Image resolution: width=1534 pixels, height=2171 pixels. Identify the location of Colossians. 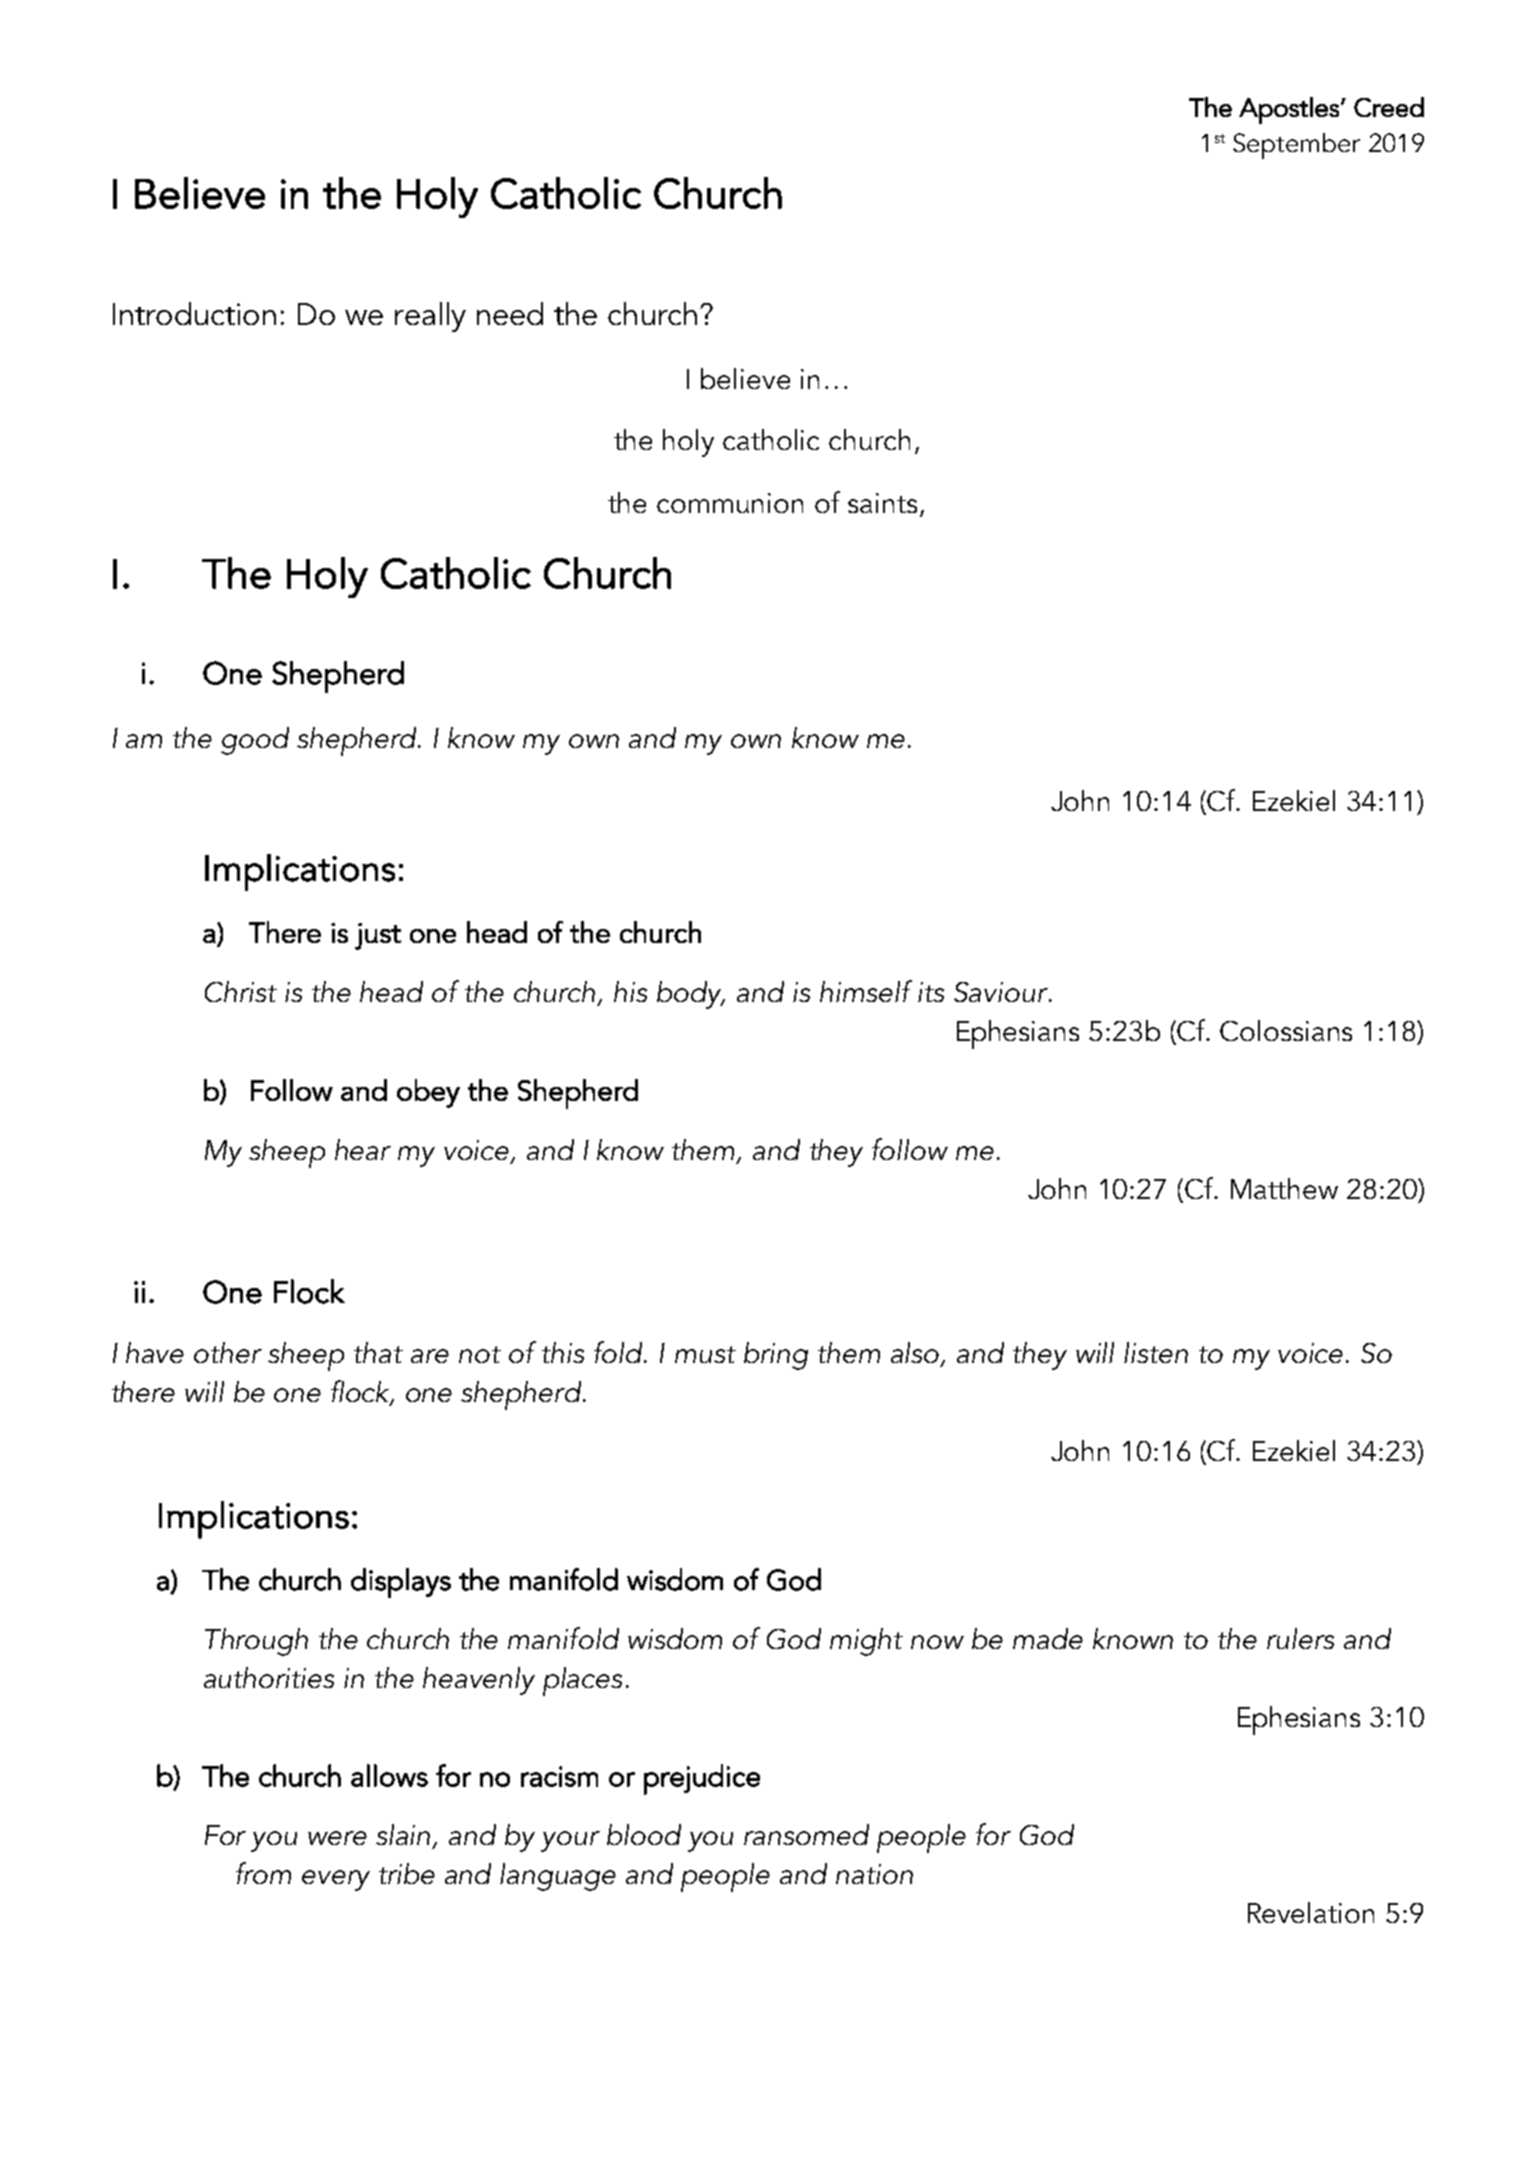
(1286, 1030).
